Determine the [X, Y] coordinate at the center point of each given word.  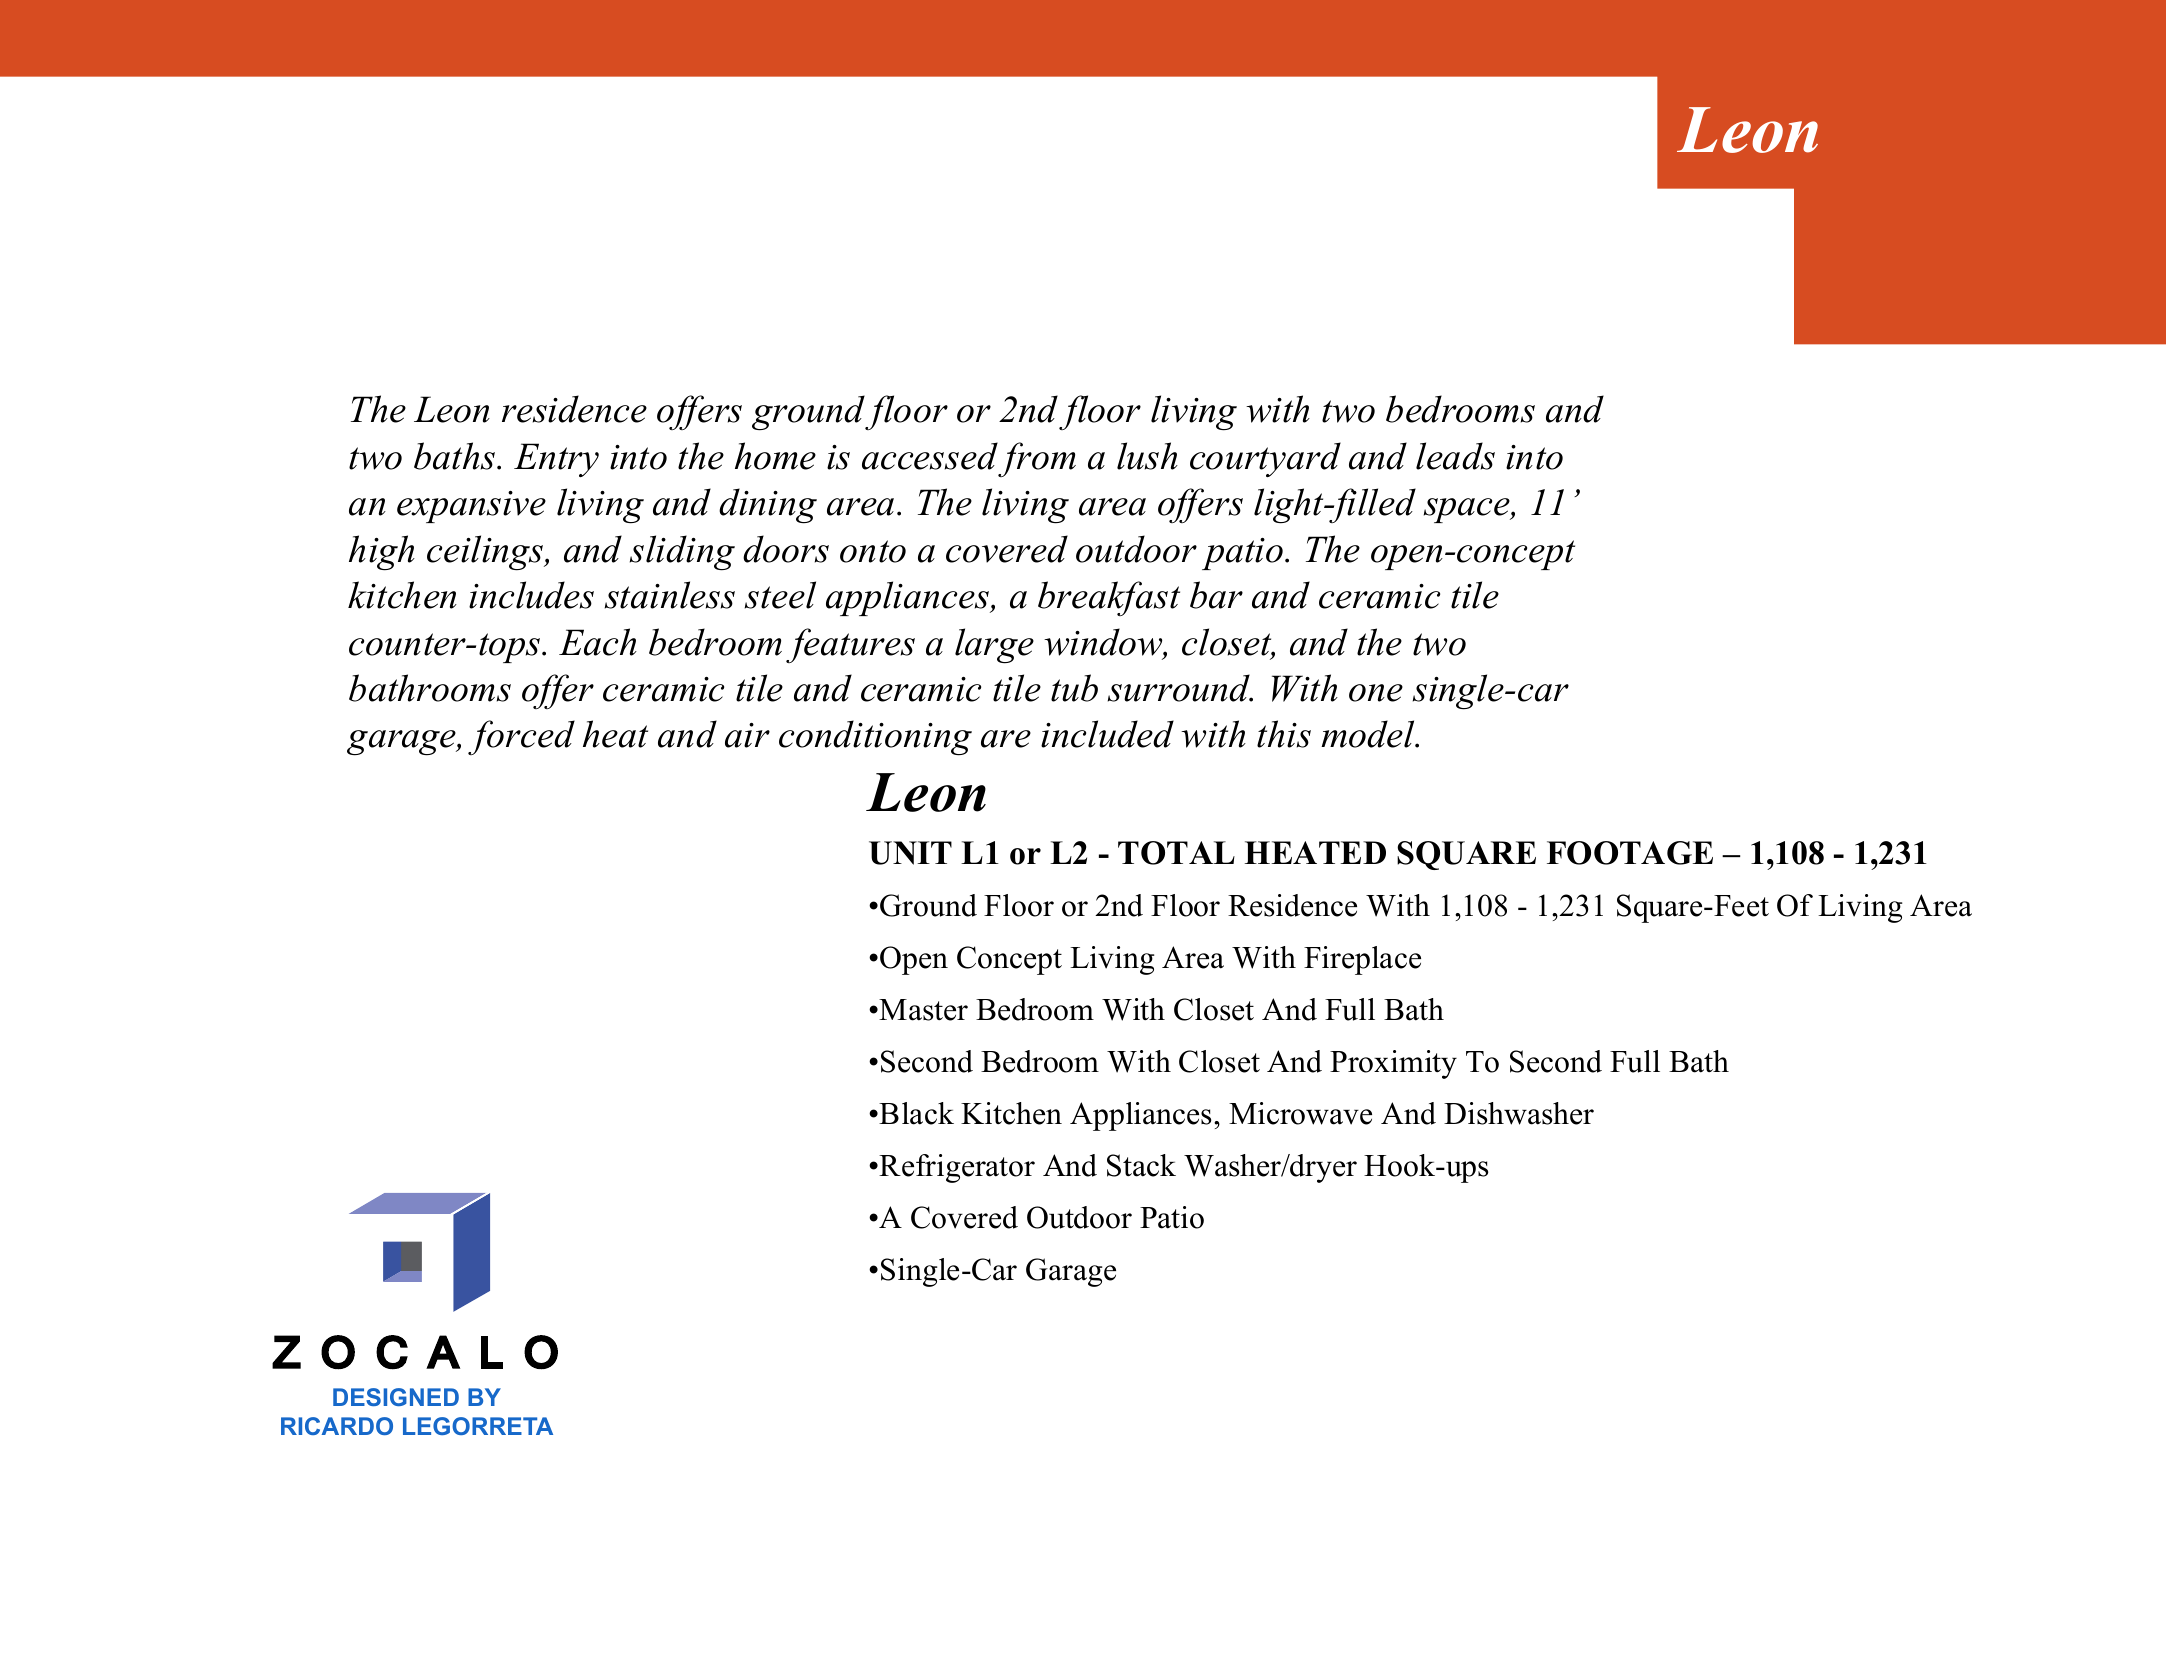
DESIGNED [396, 1397]
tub [1074, 688]
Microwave [1300, 1113]
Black [916, 1113]
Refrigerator [957, 1168]
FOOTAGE [1630, 853]
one [1376, 693]
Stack [1141, 1165]
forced [521, 737]
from [1037, 459]
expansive [471, 507]
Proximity [1393, 1064]
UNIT [910, 853]
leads [1455, 456]
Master [923, 1010]
